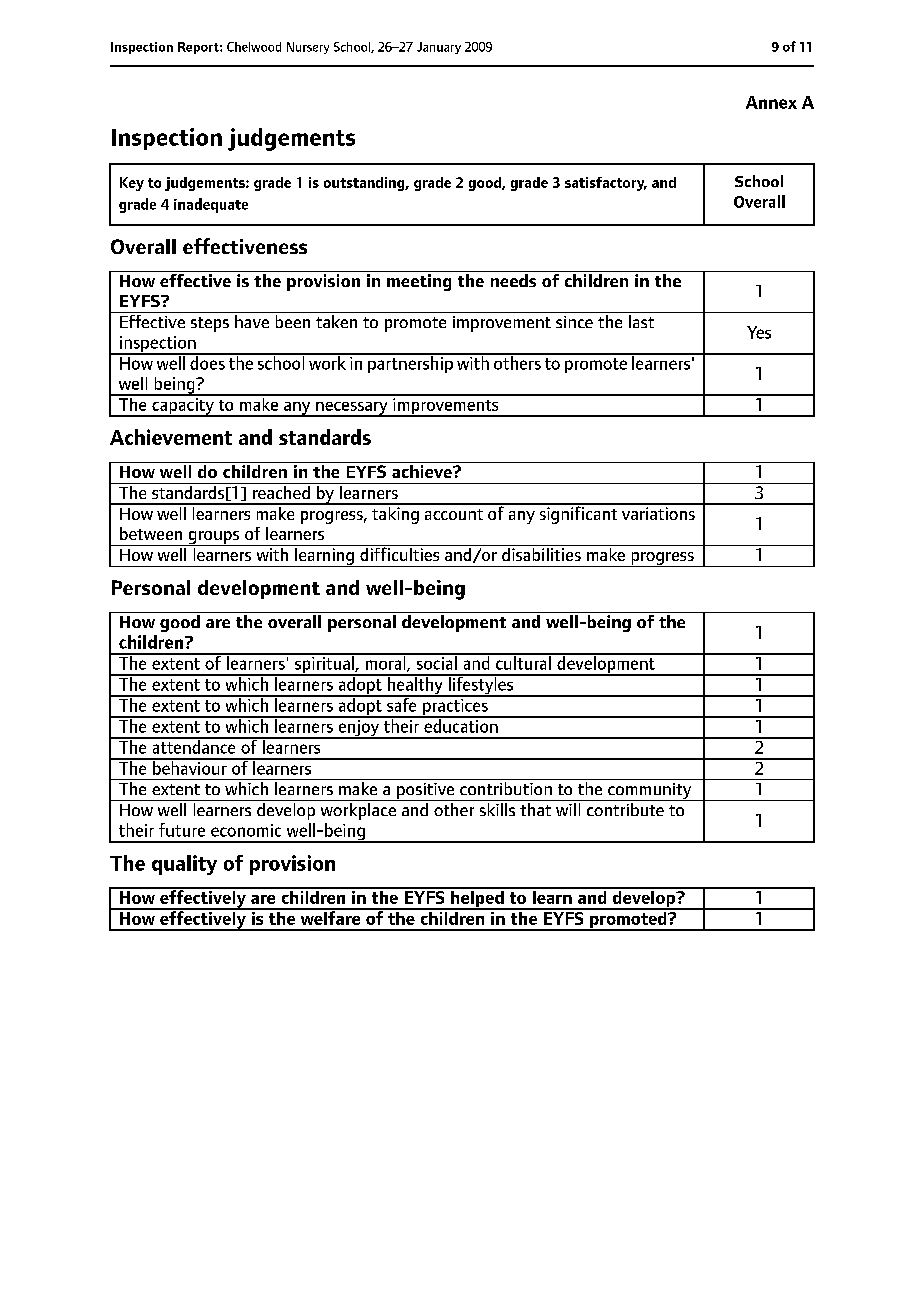 The image size is (924, 1308). I want to click on helped, so click(477, 899).
